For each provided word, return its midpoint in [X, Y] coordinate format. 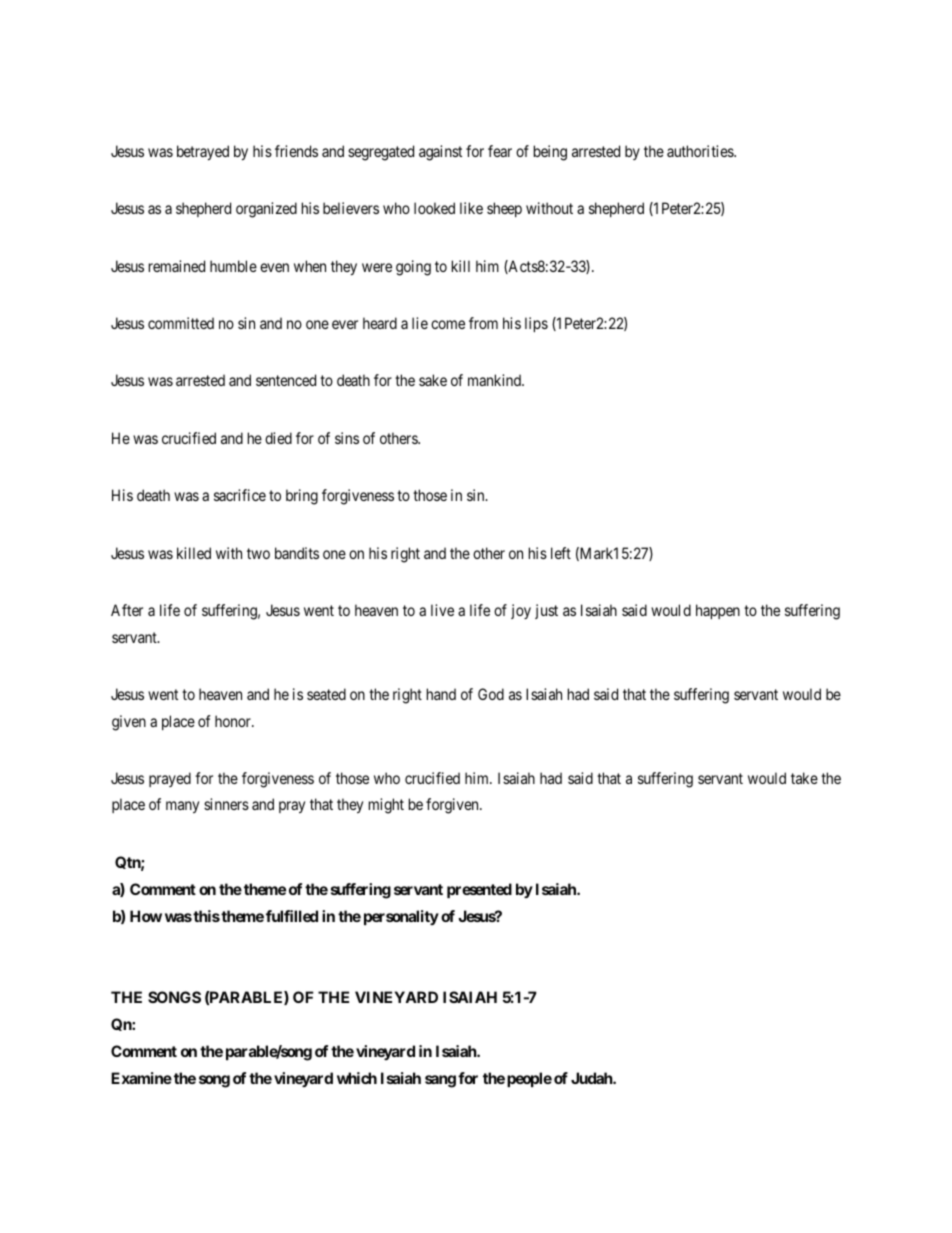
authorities [701, 151]
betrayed [203, 152]
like [471, 208]
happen [718, 611]
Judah [592, 1078]
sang [440, 1081]
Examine [141, 1078]
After [127, 610]
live [442, 610]
